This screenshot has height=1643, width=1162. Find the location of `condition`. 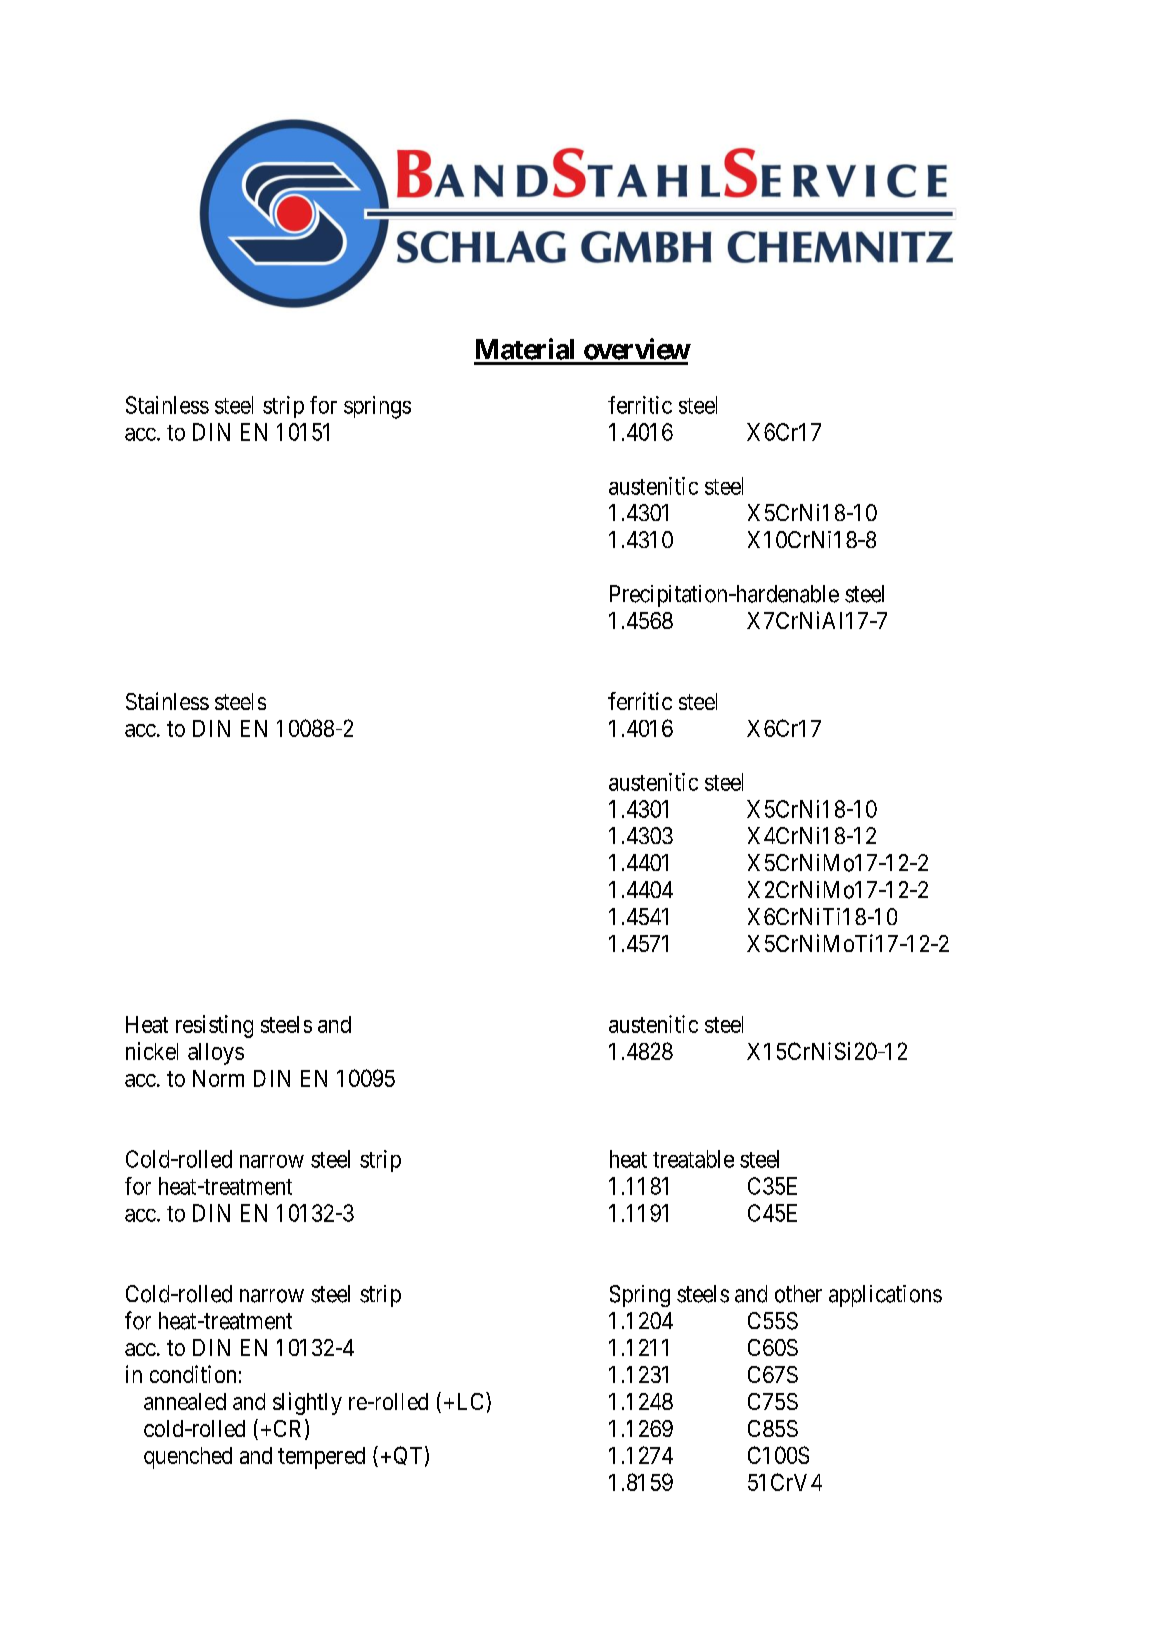

condition is located at coordinates (193, 1374).
